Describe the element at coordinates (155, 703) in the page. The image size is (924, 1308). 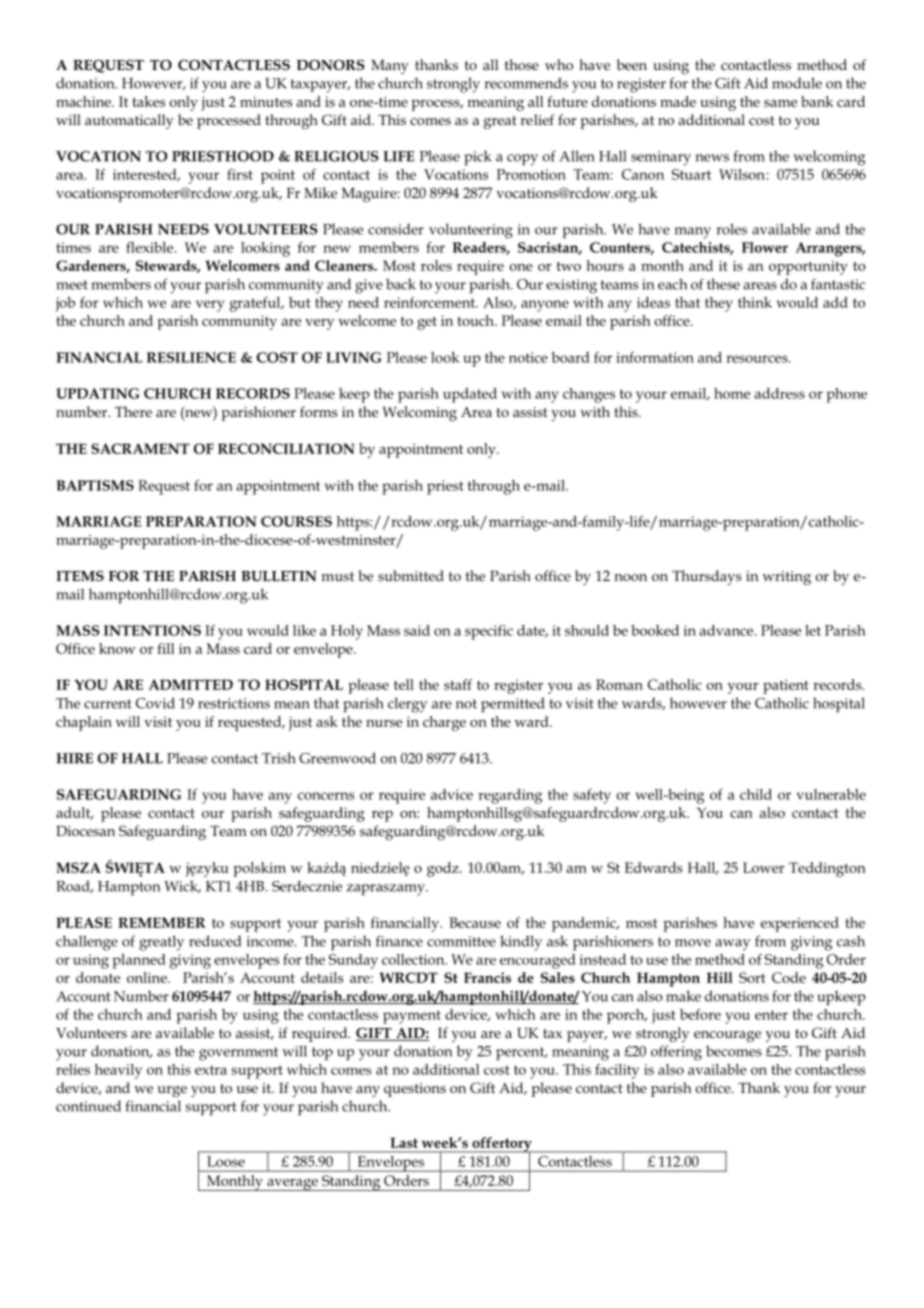
I see `Covid` at that location.
